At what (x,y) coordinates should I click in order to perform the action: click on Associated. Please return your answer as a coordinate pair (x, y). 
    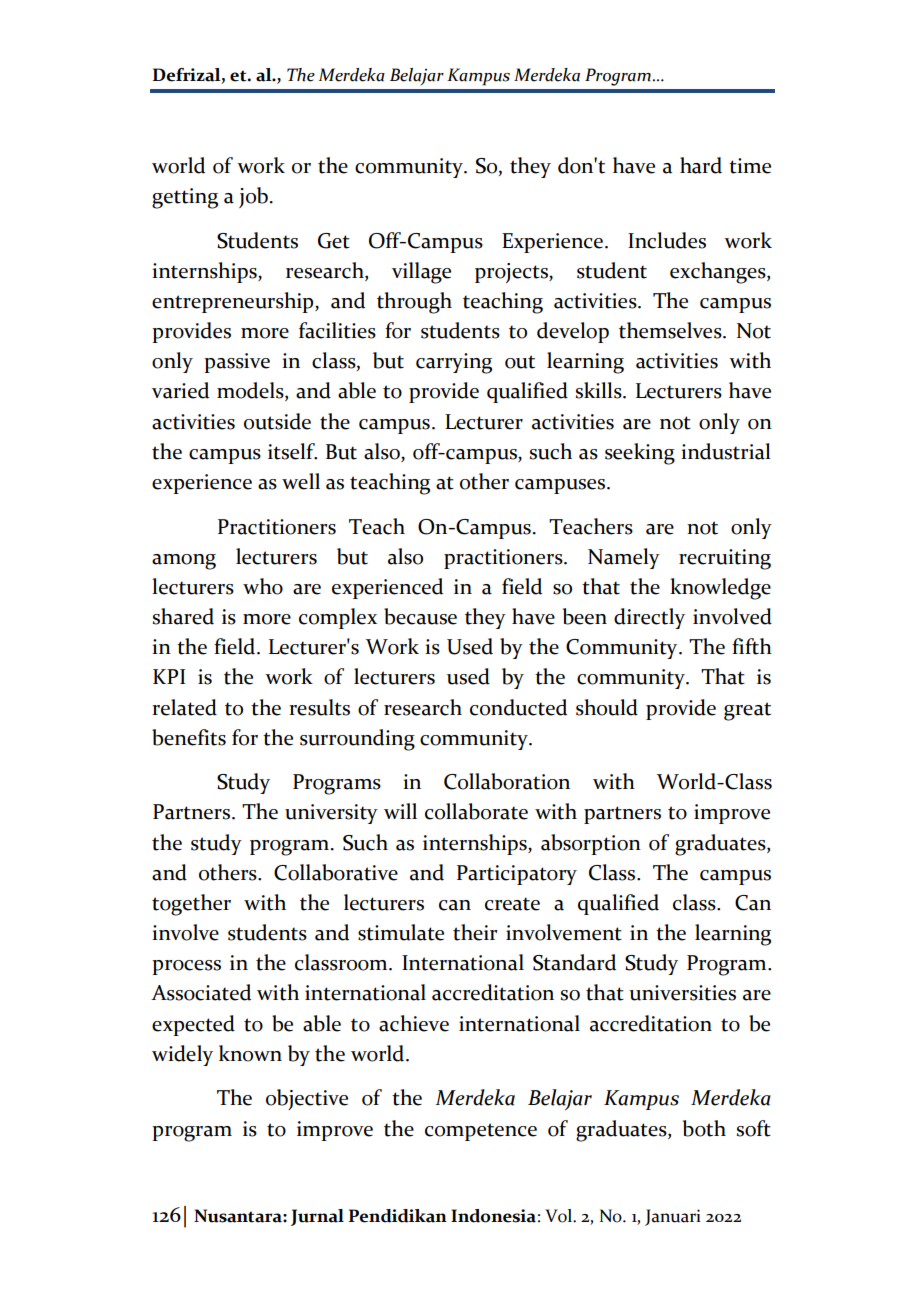
    Looking at the image, I should click on (201, 992).
